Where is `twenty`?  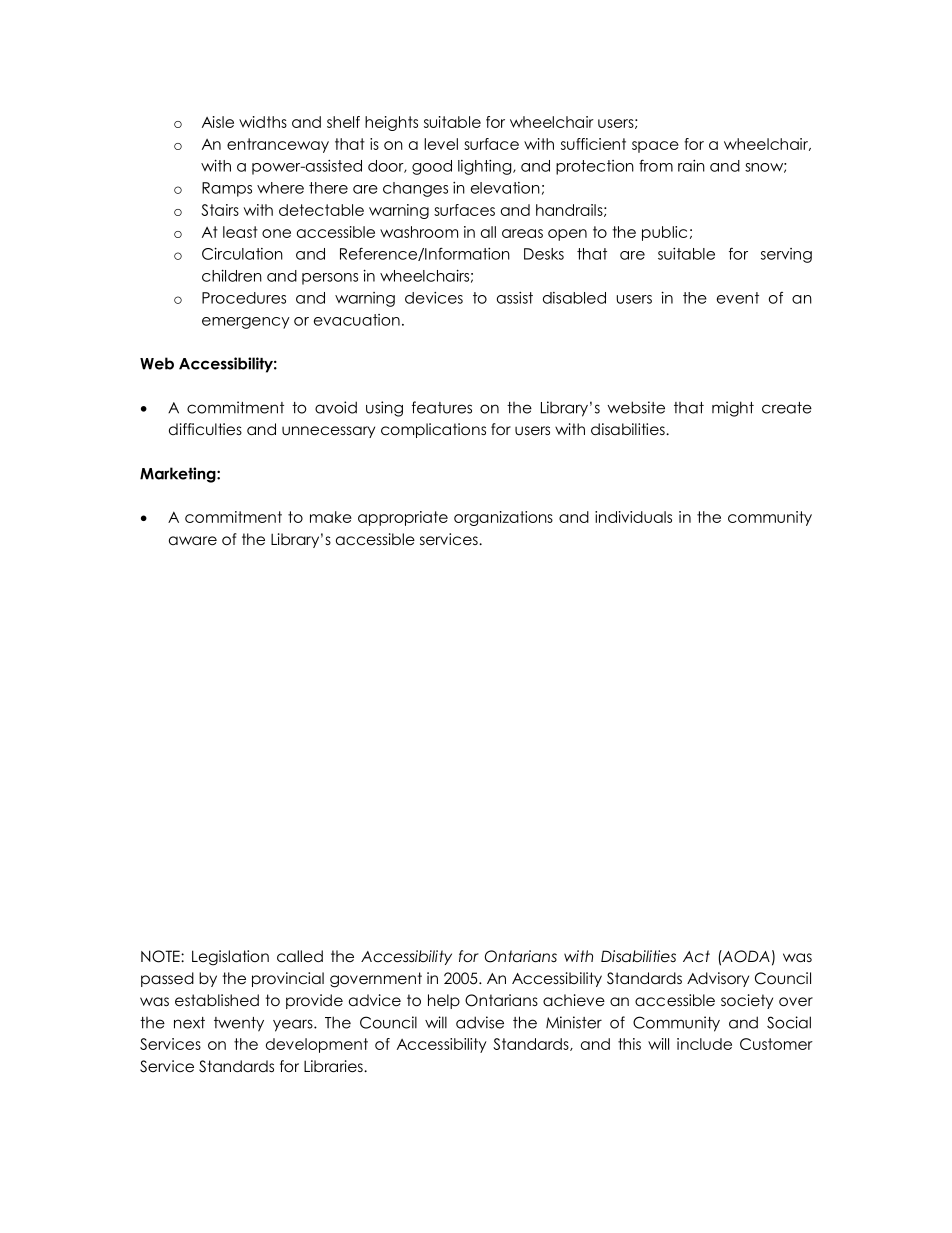
twenty is located at coordinates (239, 1024).
